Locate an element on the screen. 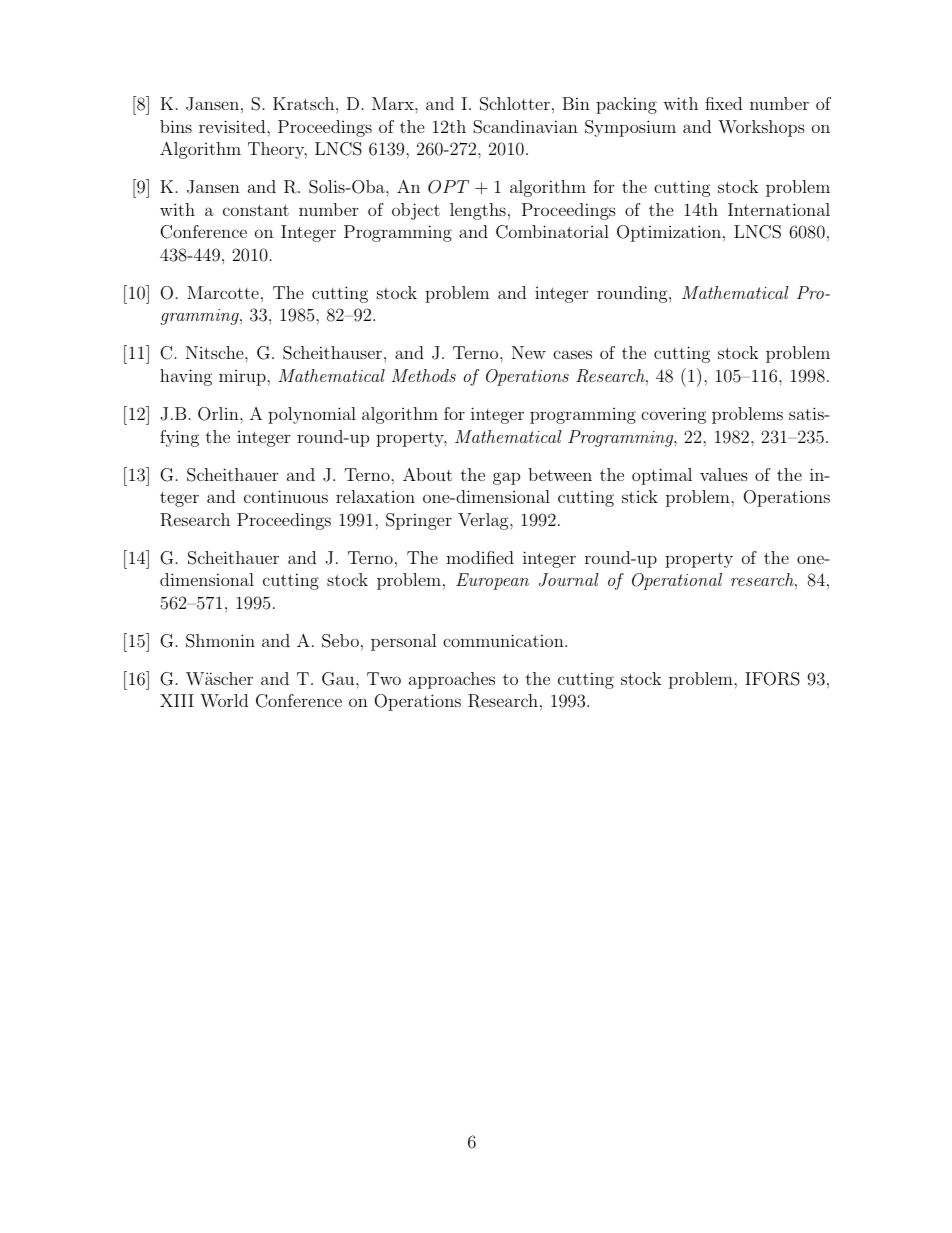  fixed is located at coordinates (723, 103).
